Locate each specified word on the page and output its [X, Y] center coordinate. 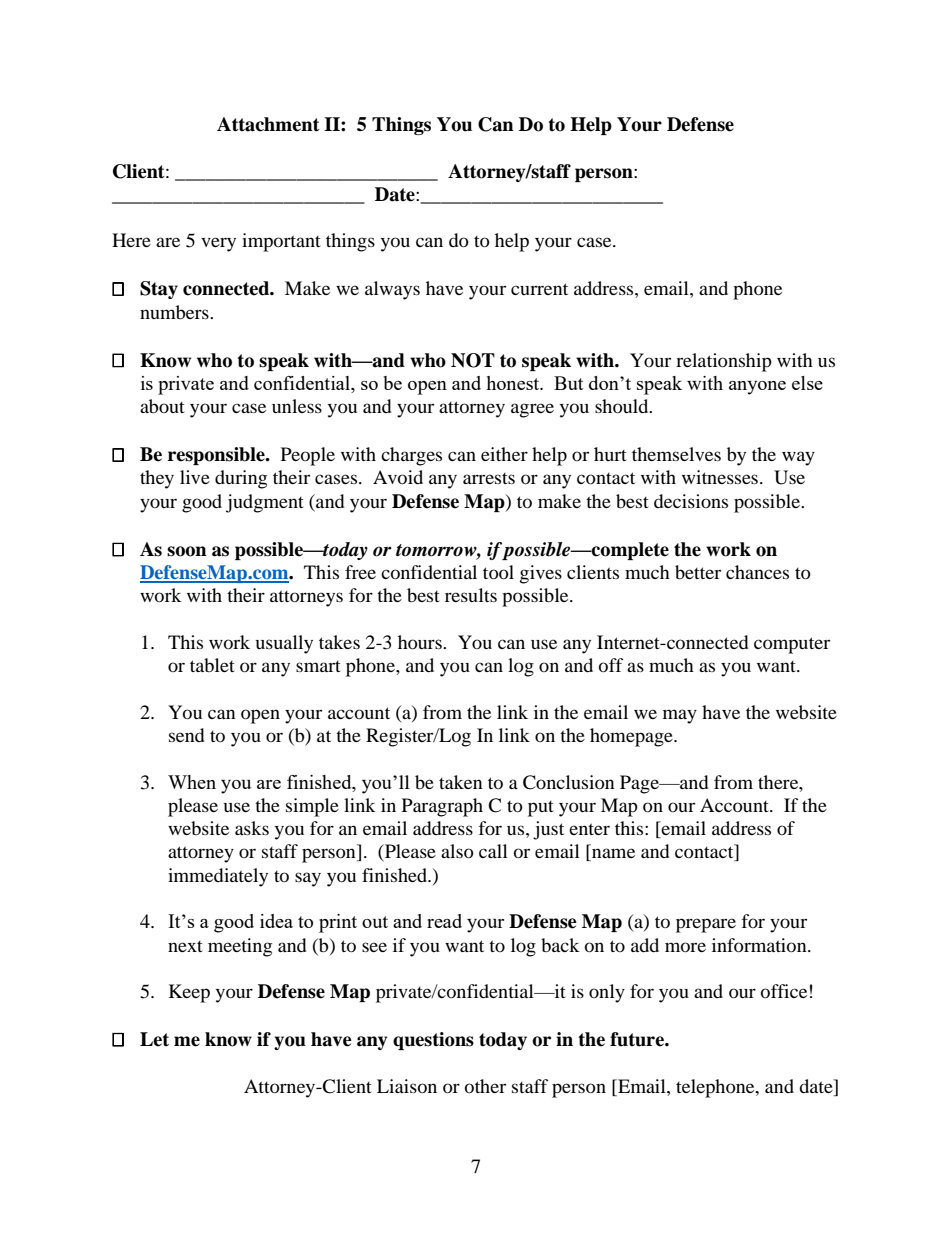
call [493, 851]
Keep [189, 993]
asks [252, 828]
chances [757, 572]
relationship [724, 362]
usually [284, 644]
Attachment [268, 124]
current [539, 289]
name [612, 854]
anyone [757, 388]
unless [297, 406]
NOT [473, 360]
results [471, 595]
